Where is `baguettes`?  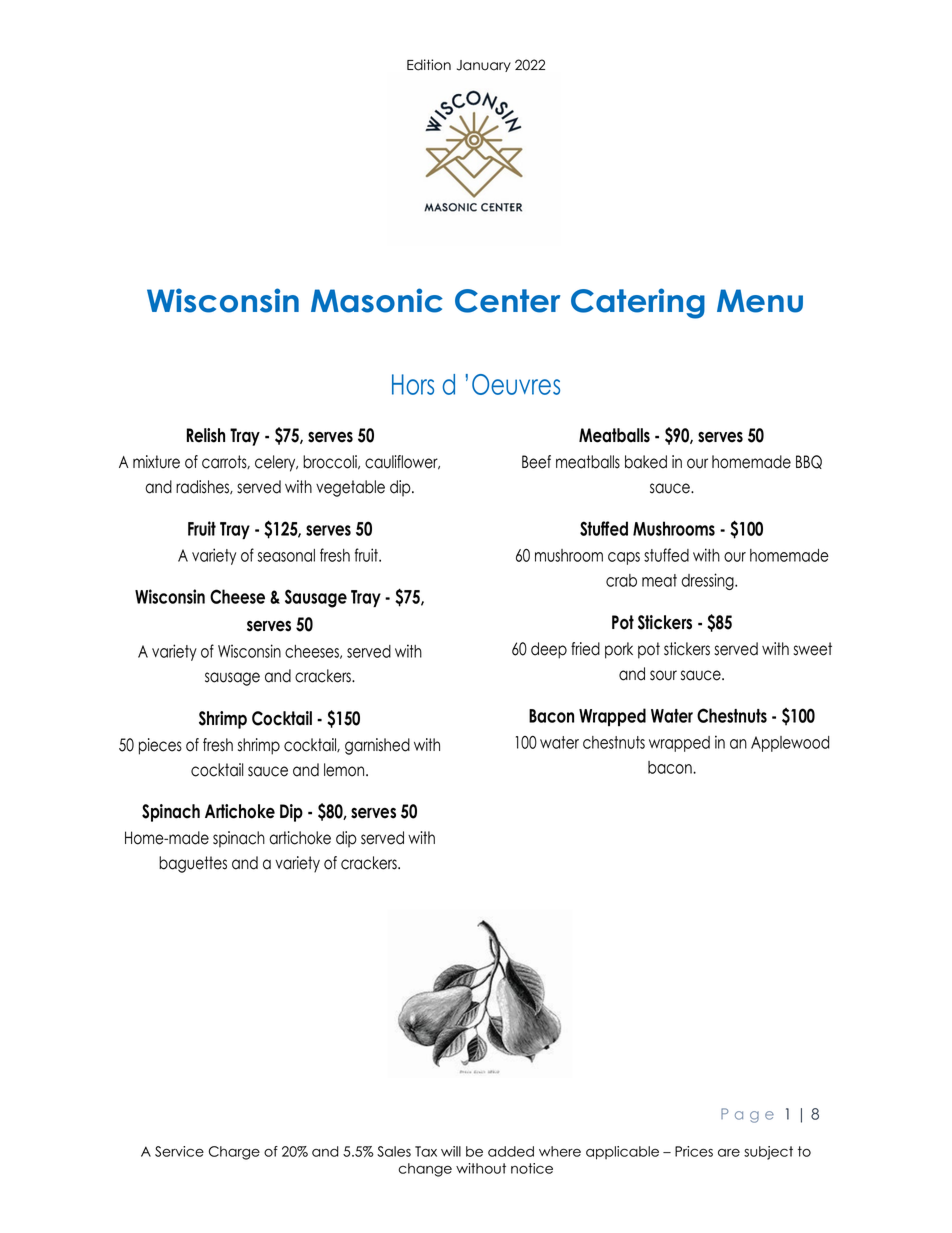 baguettes is located at coordinates (193, 864).
